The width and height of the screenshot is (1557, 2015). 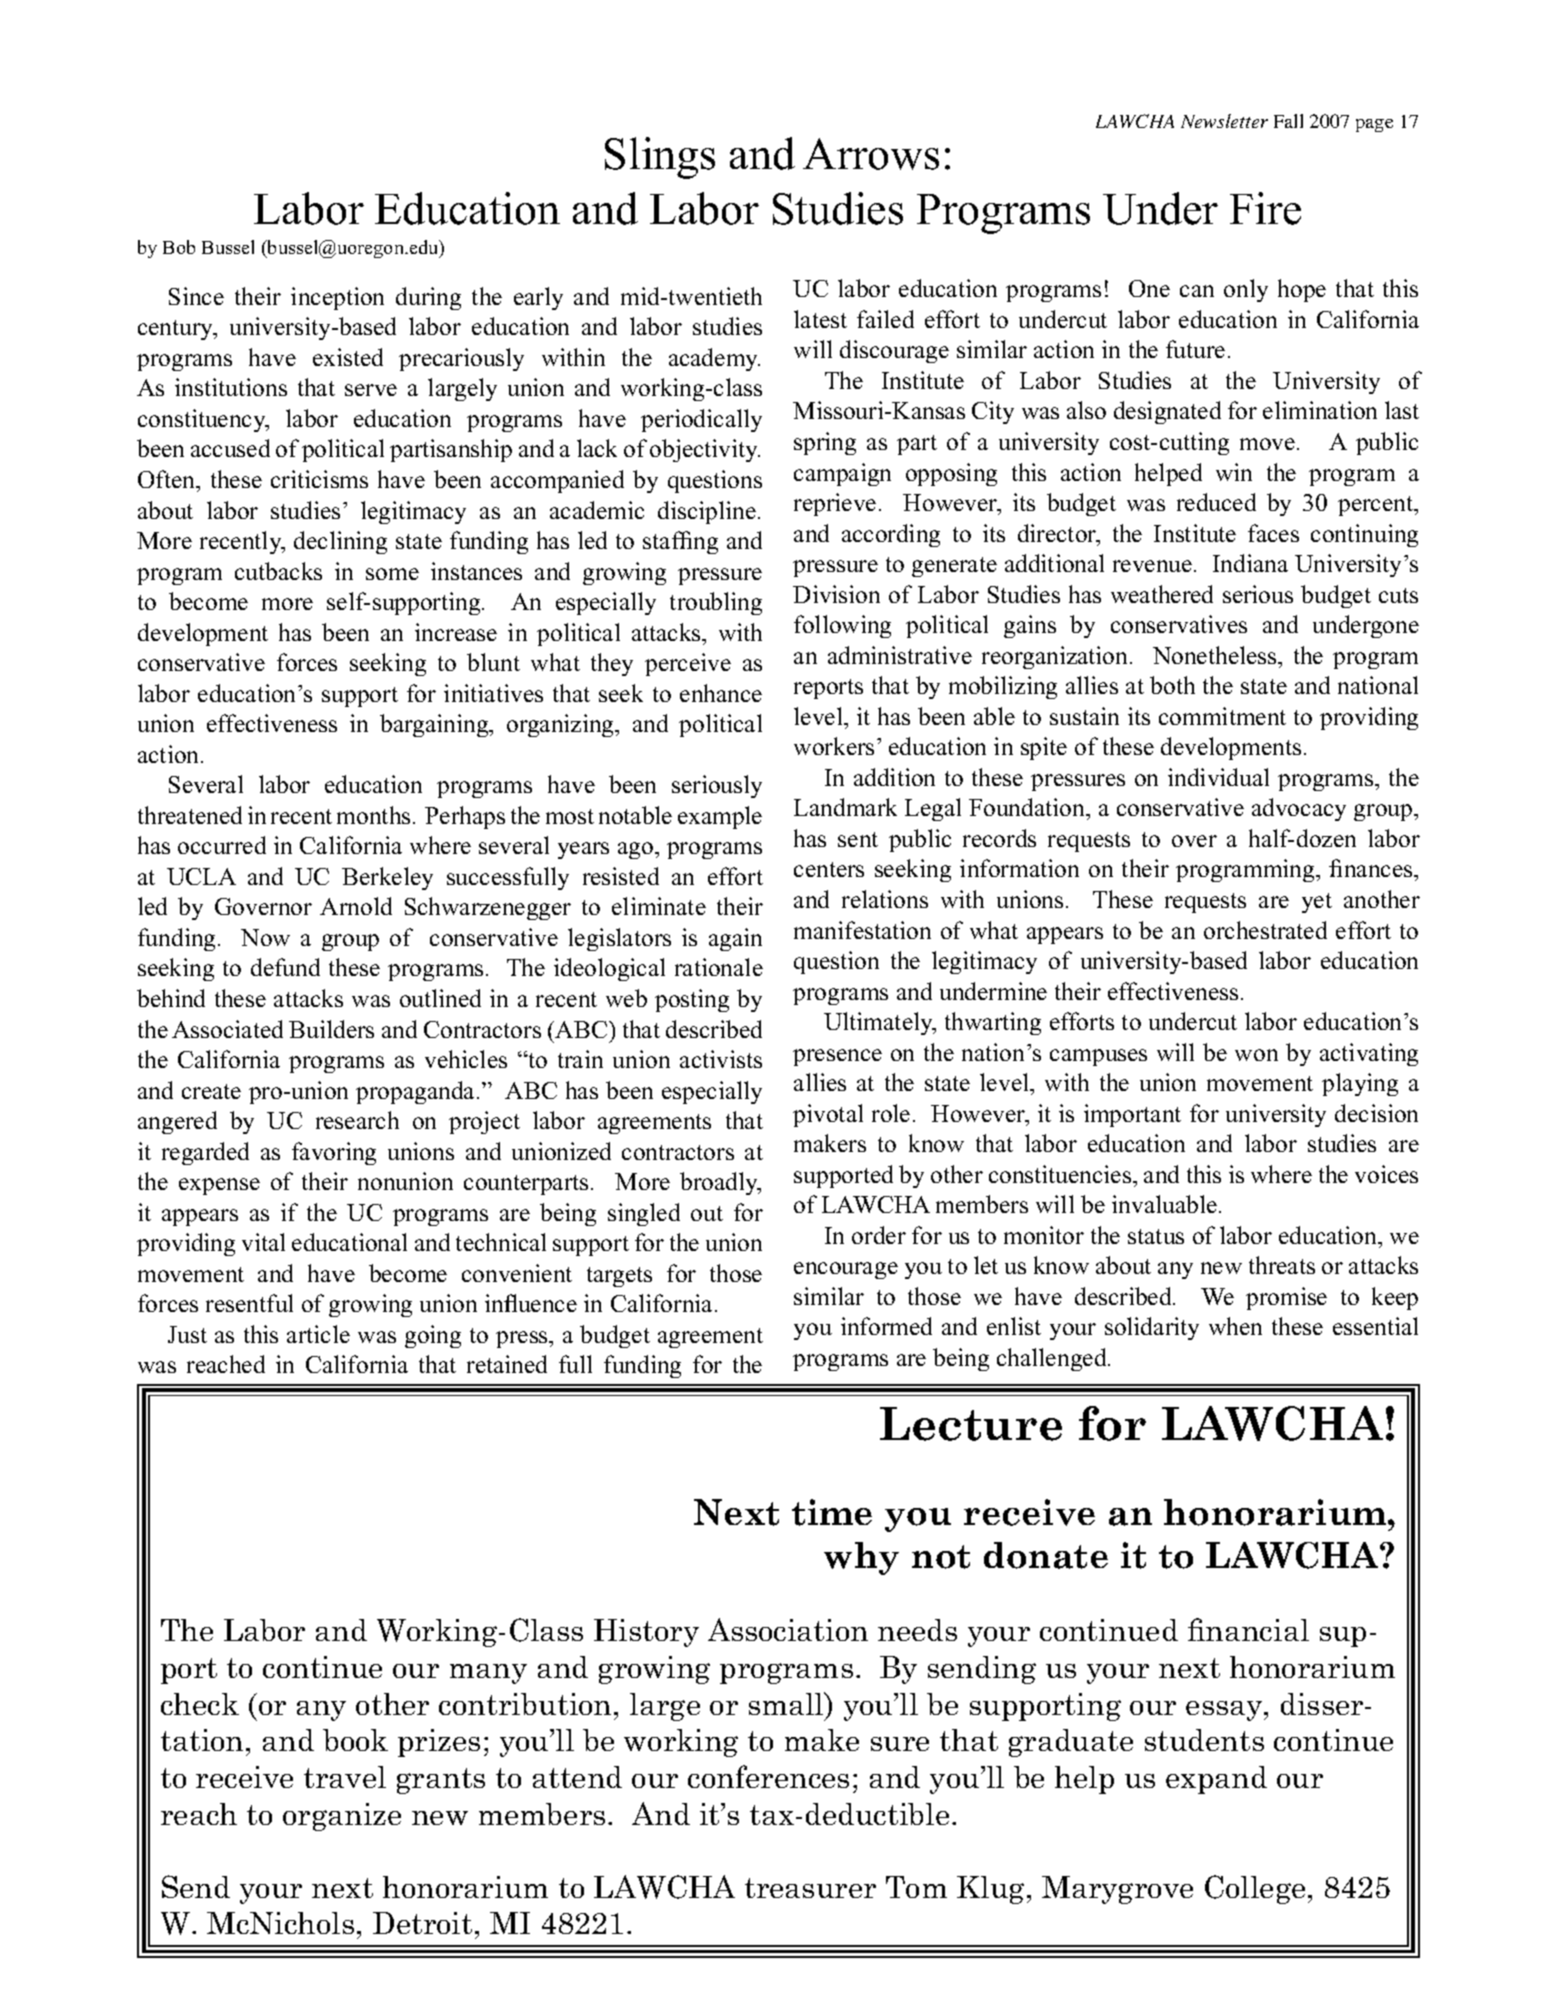 I want to click on encourage, so click(x=846, y=1270).
